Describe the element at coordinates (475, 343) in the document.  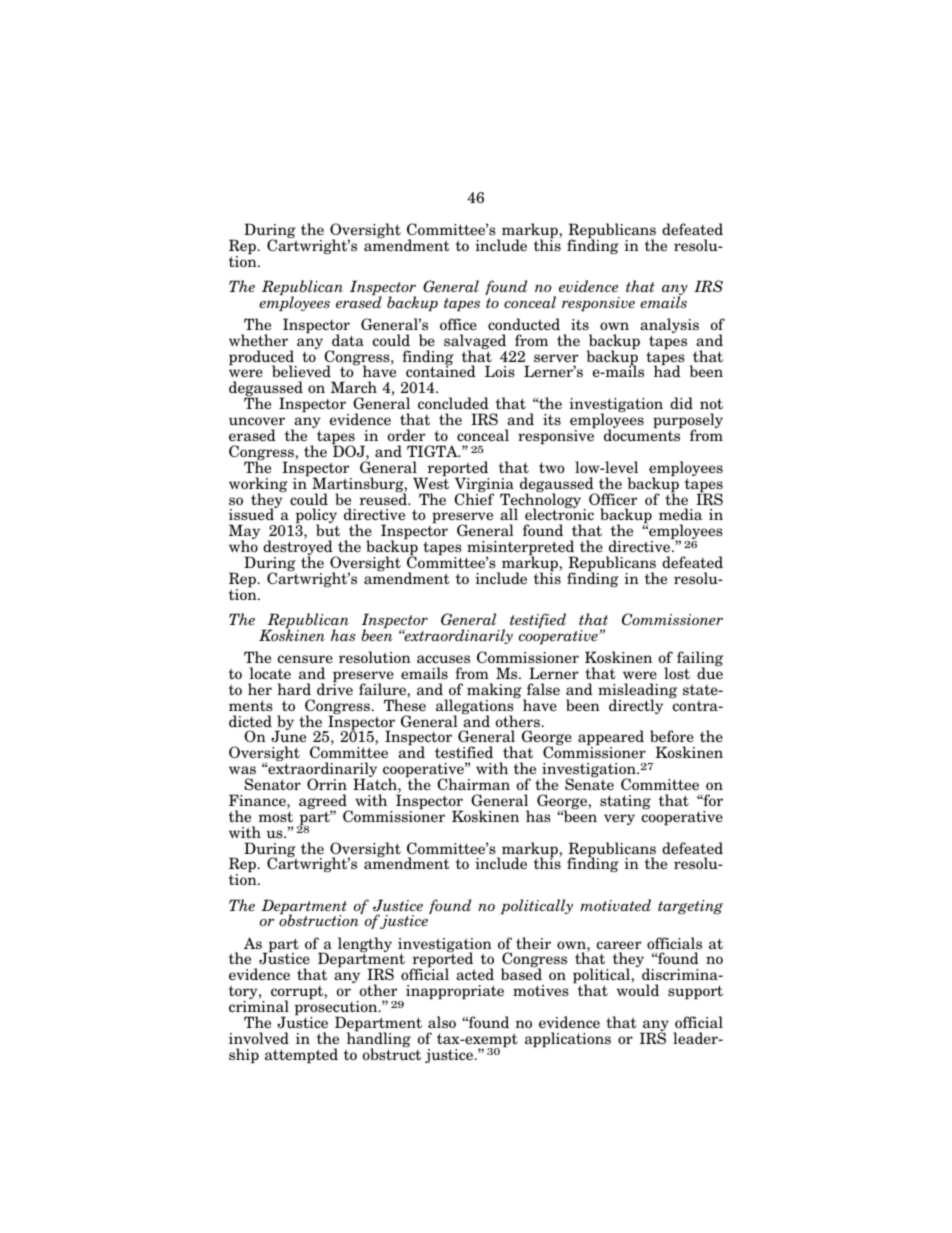
I see `salvaged` at that location.
